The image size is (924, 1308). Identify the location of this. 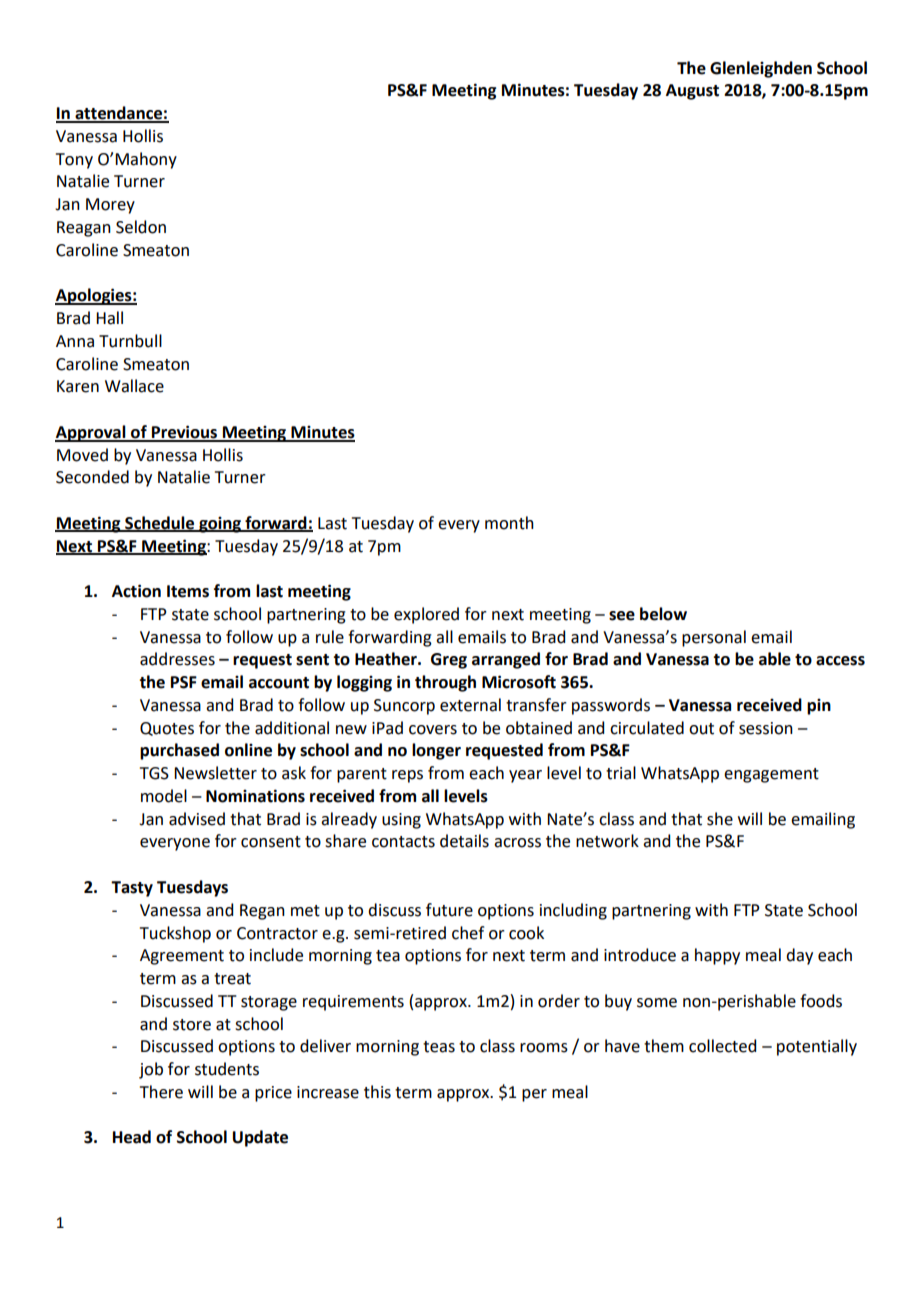
(377, 1092).
